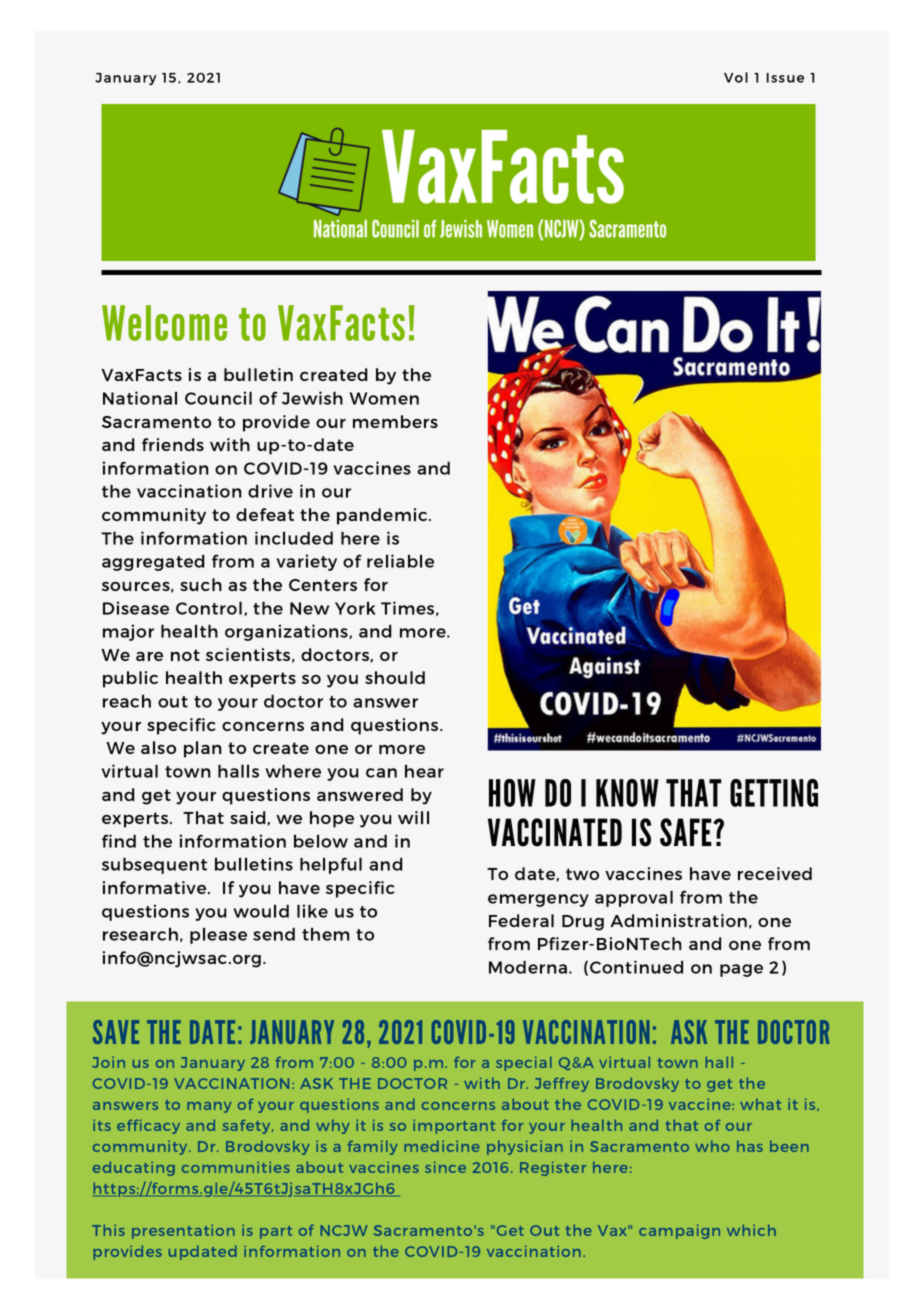 The image size is (924, 1308). I want to click on received, so click(775, 873).
